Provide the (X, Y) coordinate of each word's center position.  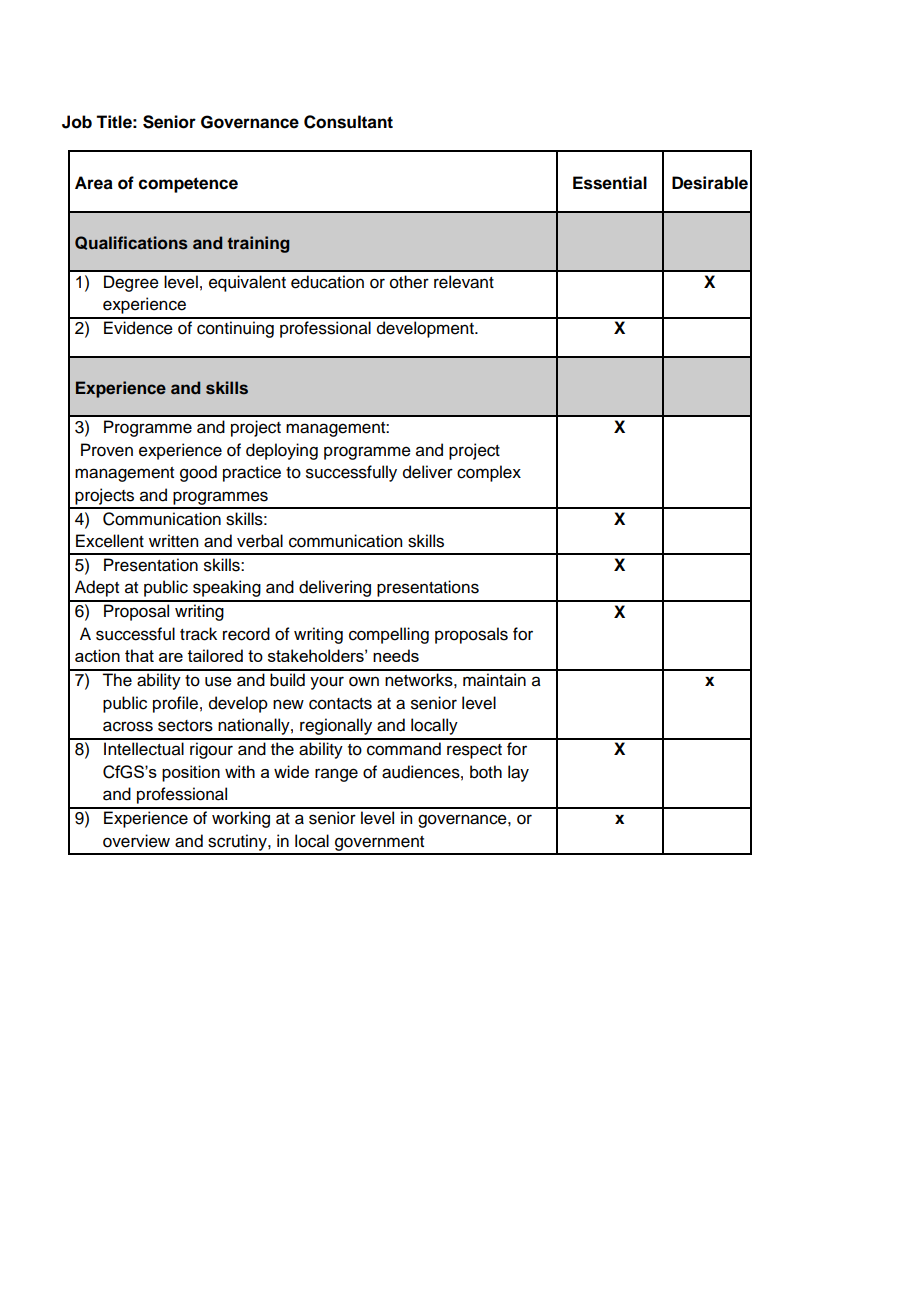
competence (188, 185)
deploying (282, 451)
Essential (610, 183)
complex (489, 473)
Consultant (348, 122)
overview (136, 841)
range (336, 775)
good (198, 473)
